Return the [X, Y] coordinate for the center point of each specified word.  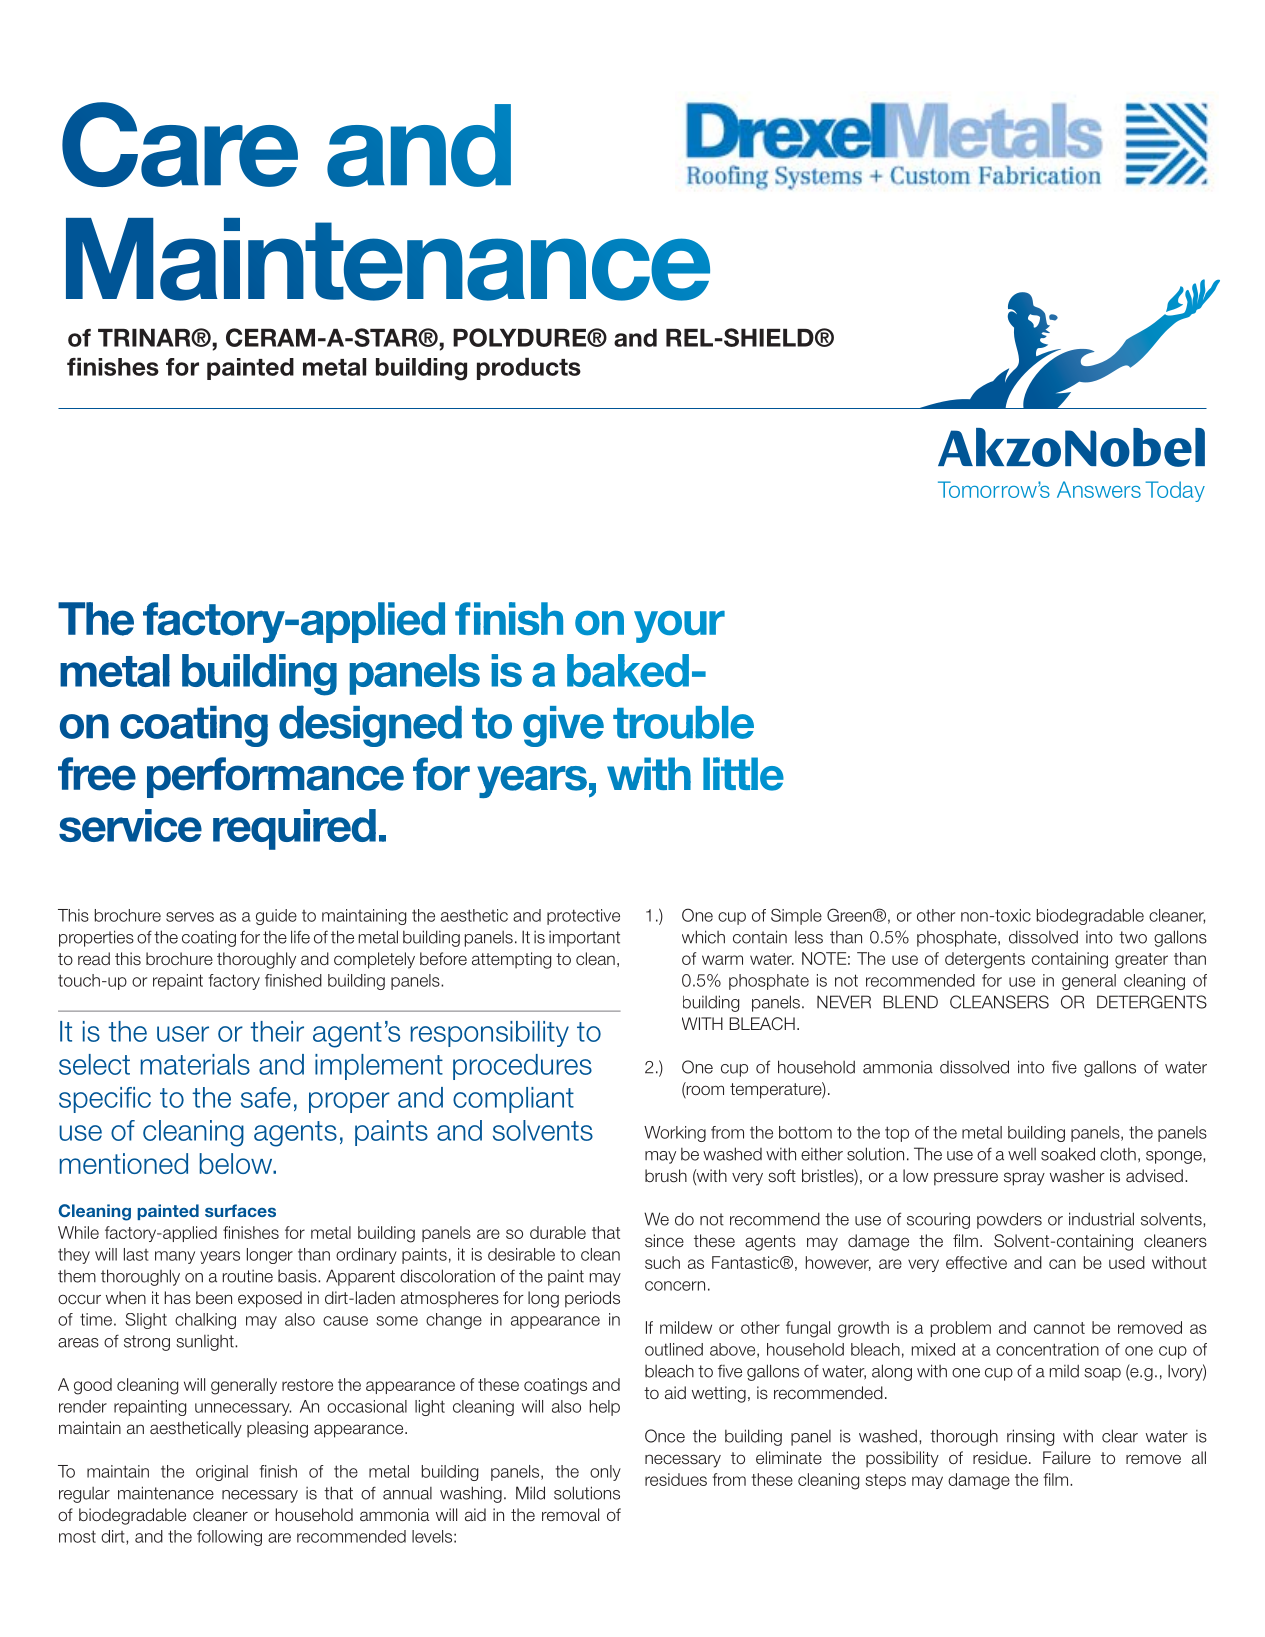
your [679, 626]
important [584, 939]
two [1133, 937]
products [529, 369]
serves [190, 917]
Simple [796, 916]
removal [570, 1515]
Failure [1067, 1458]
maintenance [166, 1493]
